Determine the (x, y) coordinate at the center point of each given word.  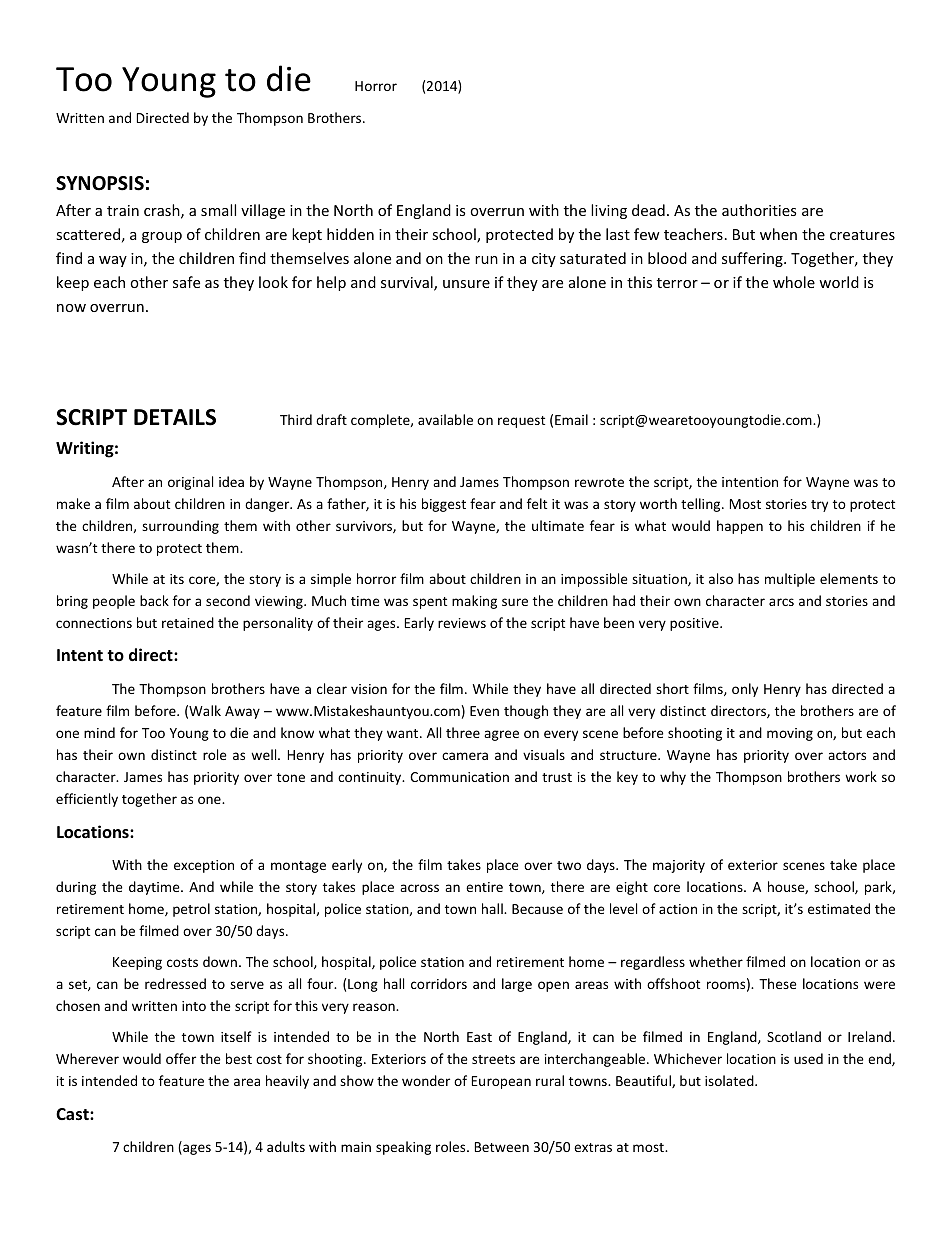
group (162, 237)
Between (502, 1147)
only (745, 690)
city (544, 260)
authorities (759, 210)
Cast (73, 1114)
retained (188, 622)
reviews (462, 623)
